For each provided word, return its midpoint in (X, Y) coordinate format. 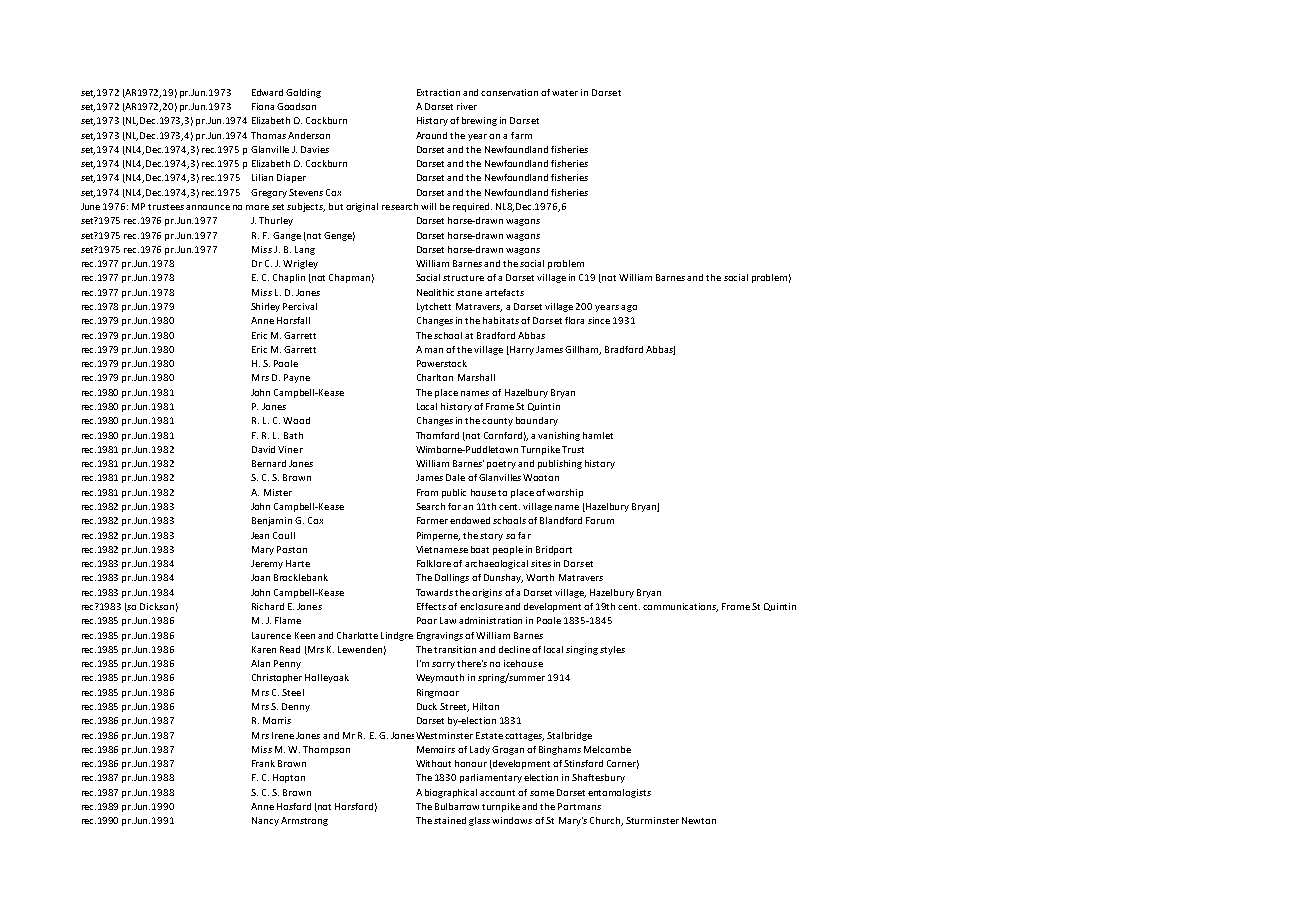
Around (431, 135)
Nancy (265, 821)
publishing (560, 464)
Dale (455, 477)
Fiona (263, 106)
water (565, 93)
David (263, 449)
